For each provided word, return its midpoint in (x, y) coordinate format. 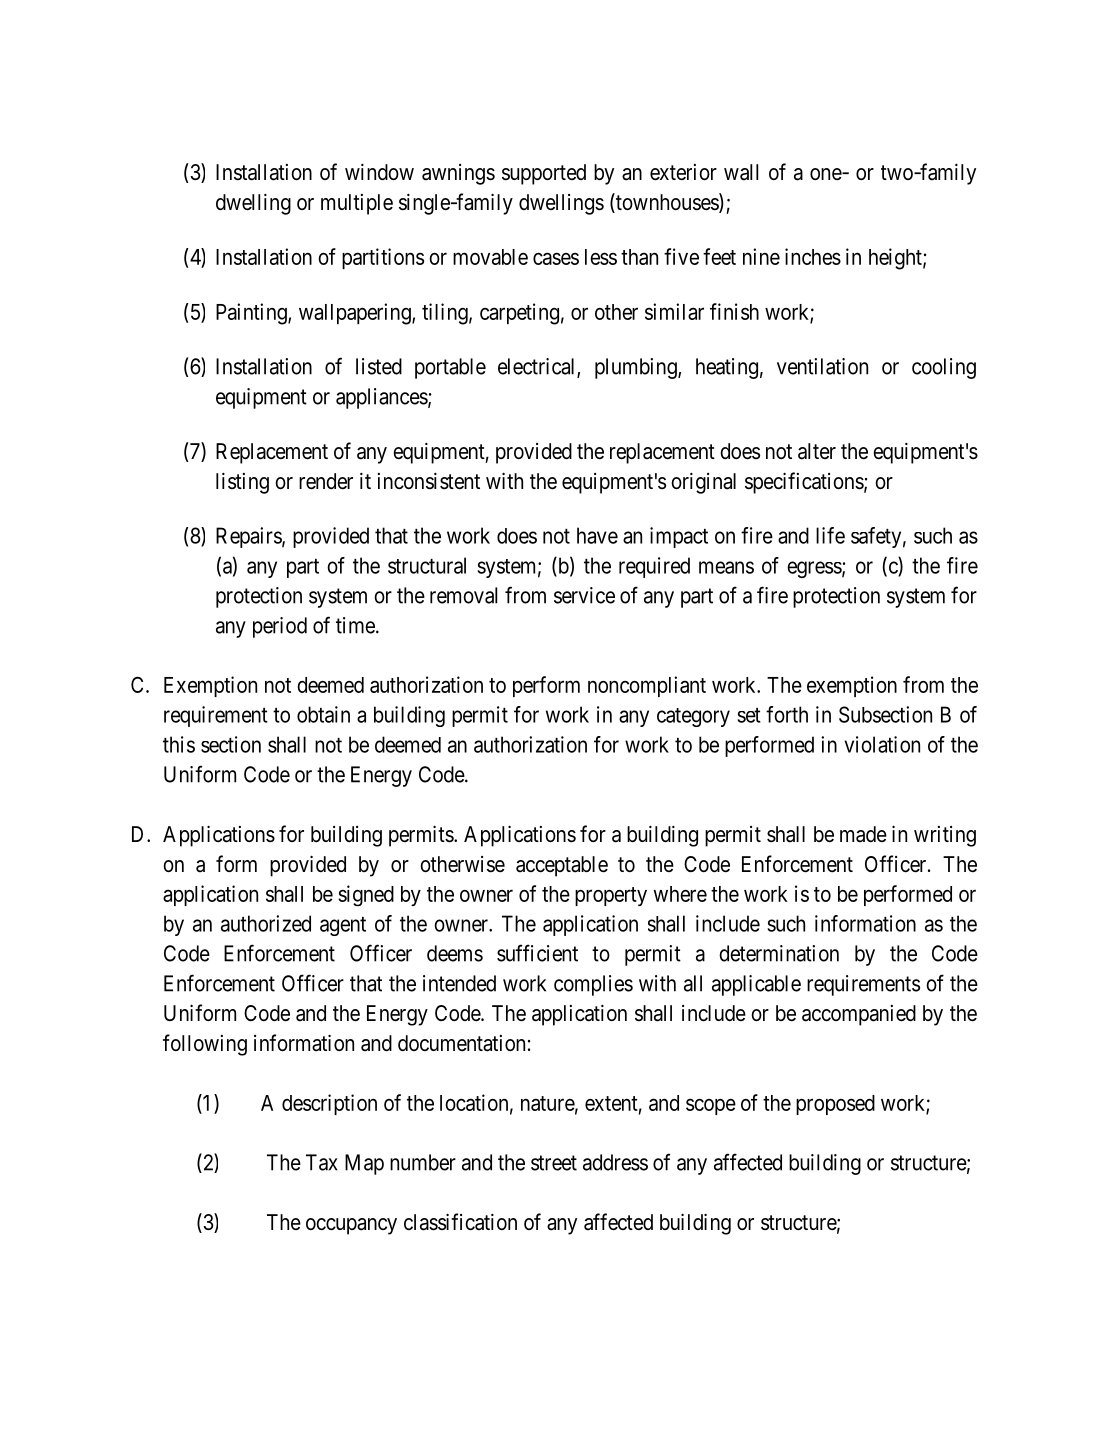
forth (787, 714)
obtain (323, 714)
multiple (357, 204)
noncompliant (647, 686)
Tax (322, 1162)
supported (544, 174)
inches (813, 256)
